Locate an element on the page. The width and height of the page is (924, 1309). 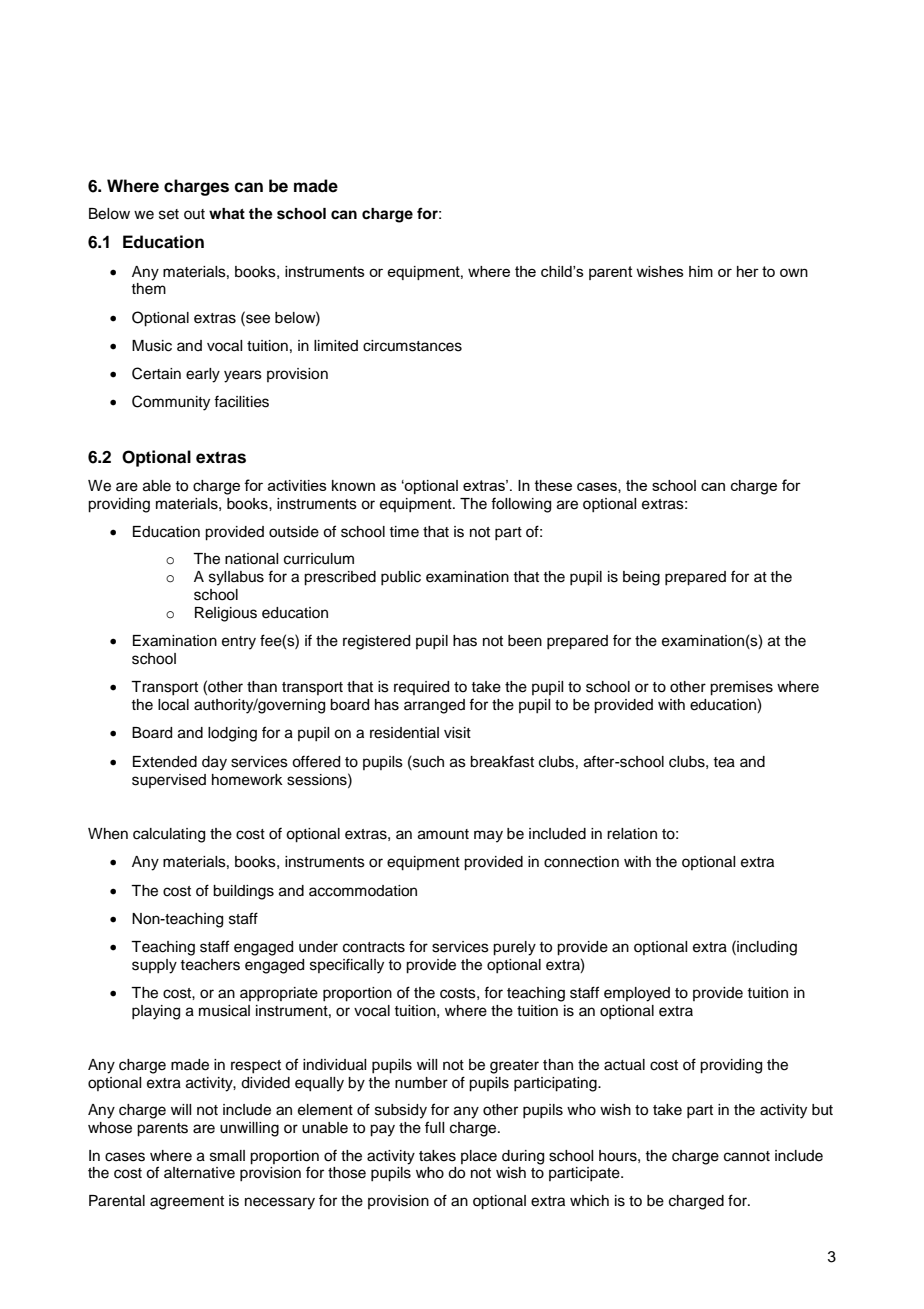
local is located at coordinates (173, 705).
